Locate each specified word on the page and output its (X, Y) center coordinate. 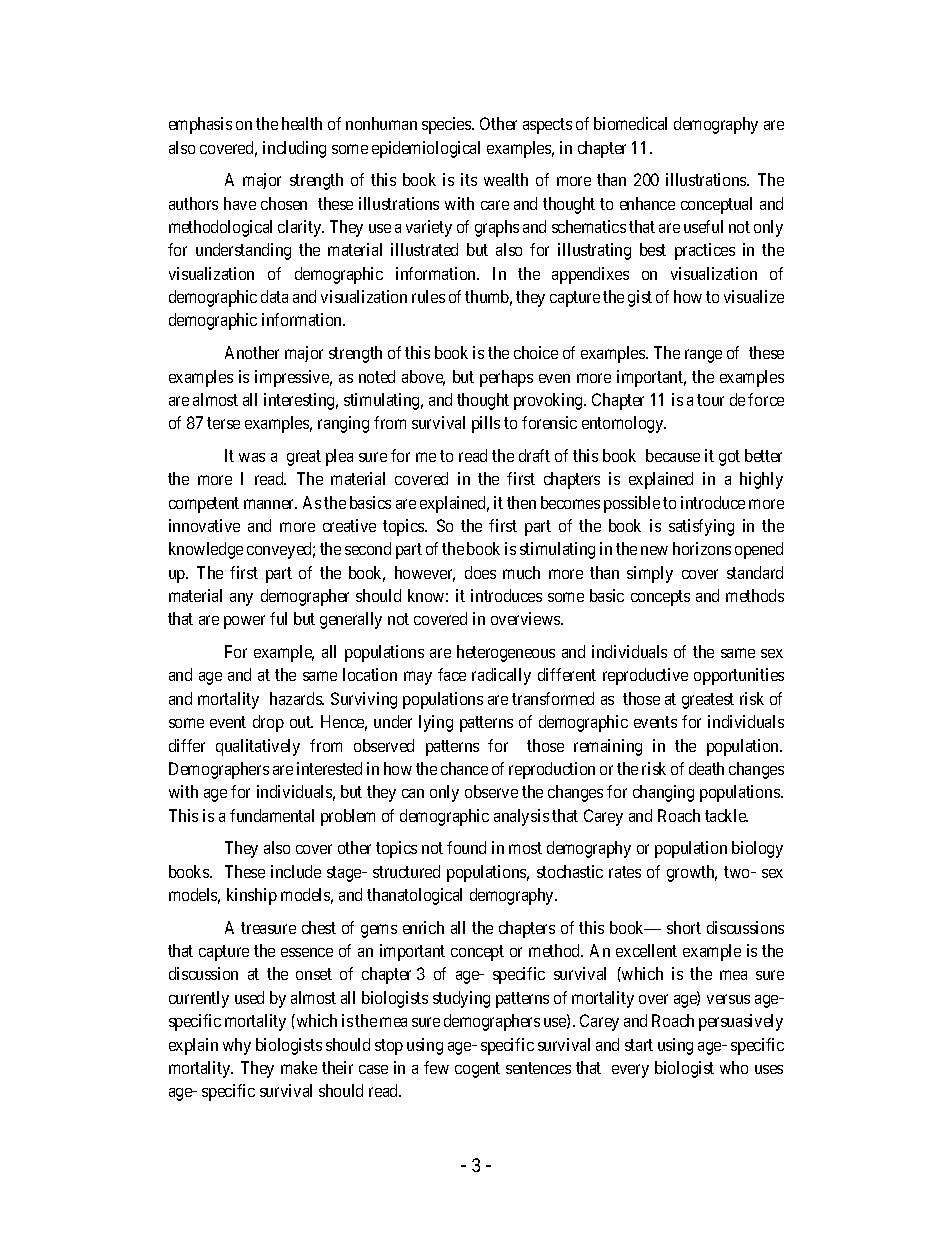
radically (501, 676)
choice (536, 352)
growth (692, 873)
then (521, 502)
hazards (296, 698)
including (294, 149)
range (703, 356)
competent (204, 505)
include (296, 871)
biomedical (630, 123)
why (237, 1046)
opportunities (739, 676)
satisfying (701, 527)
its (469, 179)
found (466, 847)
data (274, 296)
